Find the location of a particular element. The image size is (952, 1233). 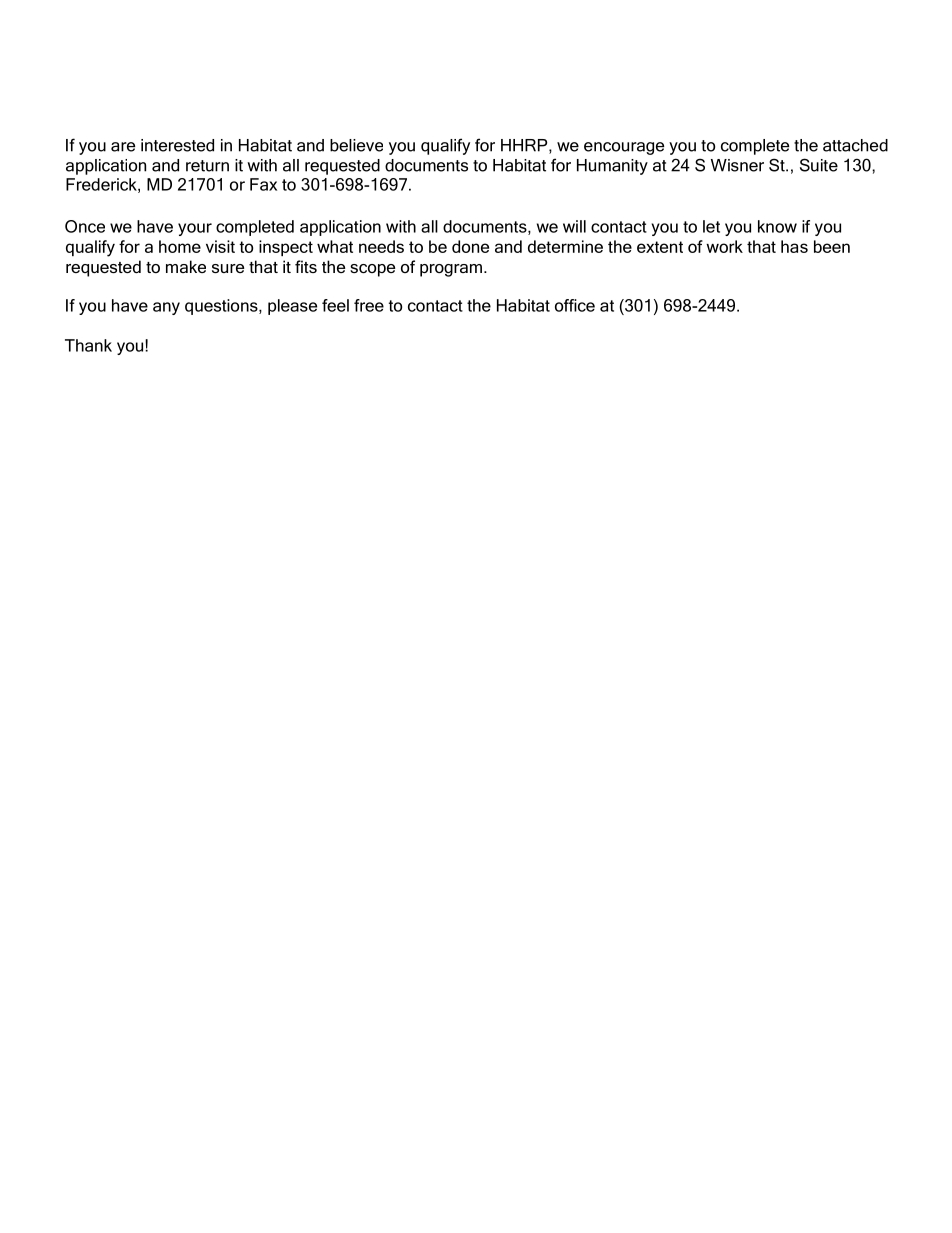

your is located at coordinates (195, 229).
